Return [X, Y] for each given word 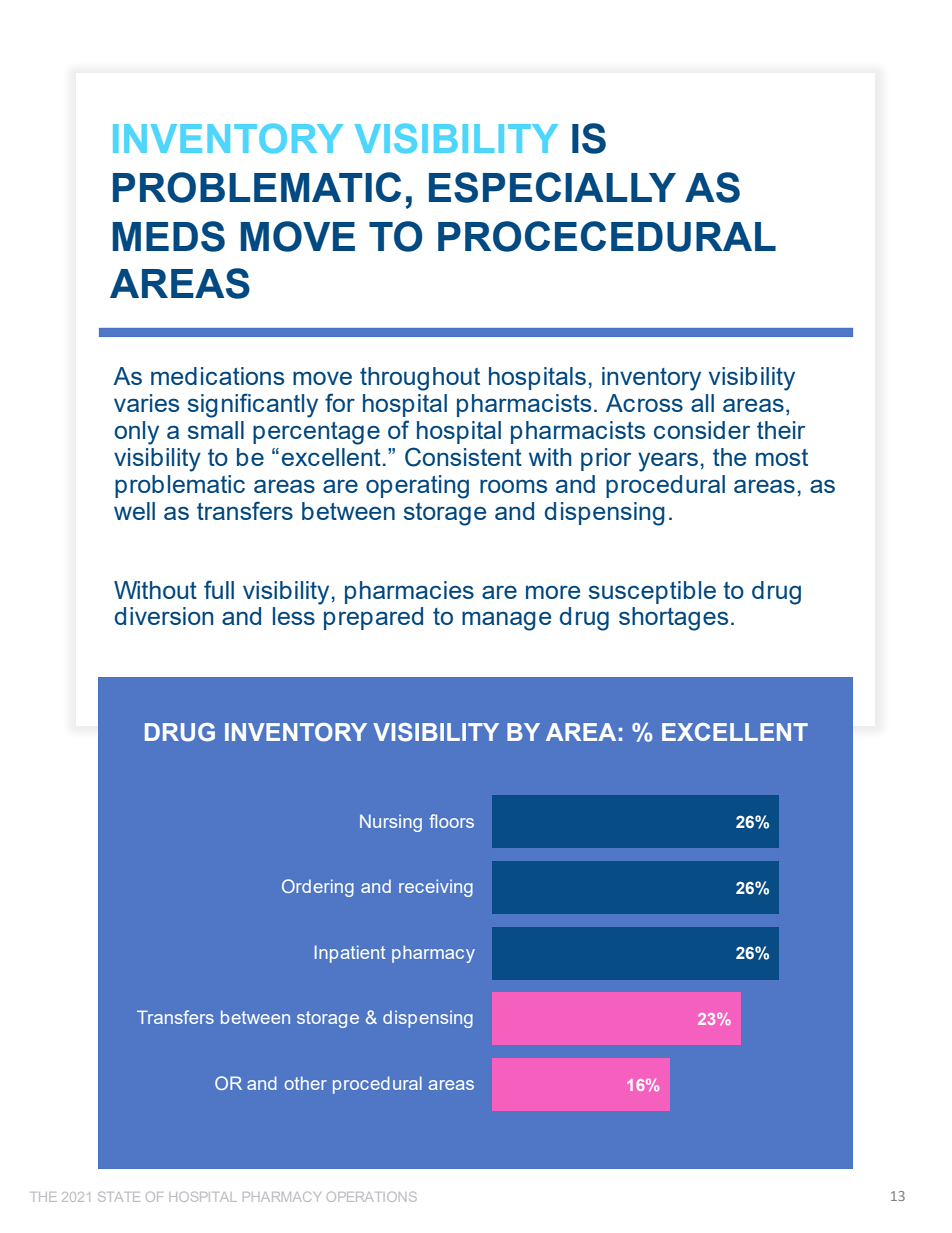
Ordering [318, 888]
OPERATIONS [372, 1197]
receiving [436, 888]
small [216, 430]
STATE [119, 1197]
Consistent [463, 457]
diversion [164, 616]
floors [451, 821]
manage [506, 621]
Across [644, 403]
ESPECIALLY [552, 187]
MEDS [169, 236]
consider [702, 430]
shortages [673, 619]
